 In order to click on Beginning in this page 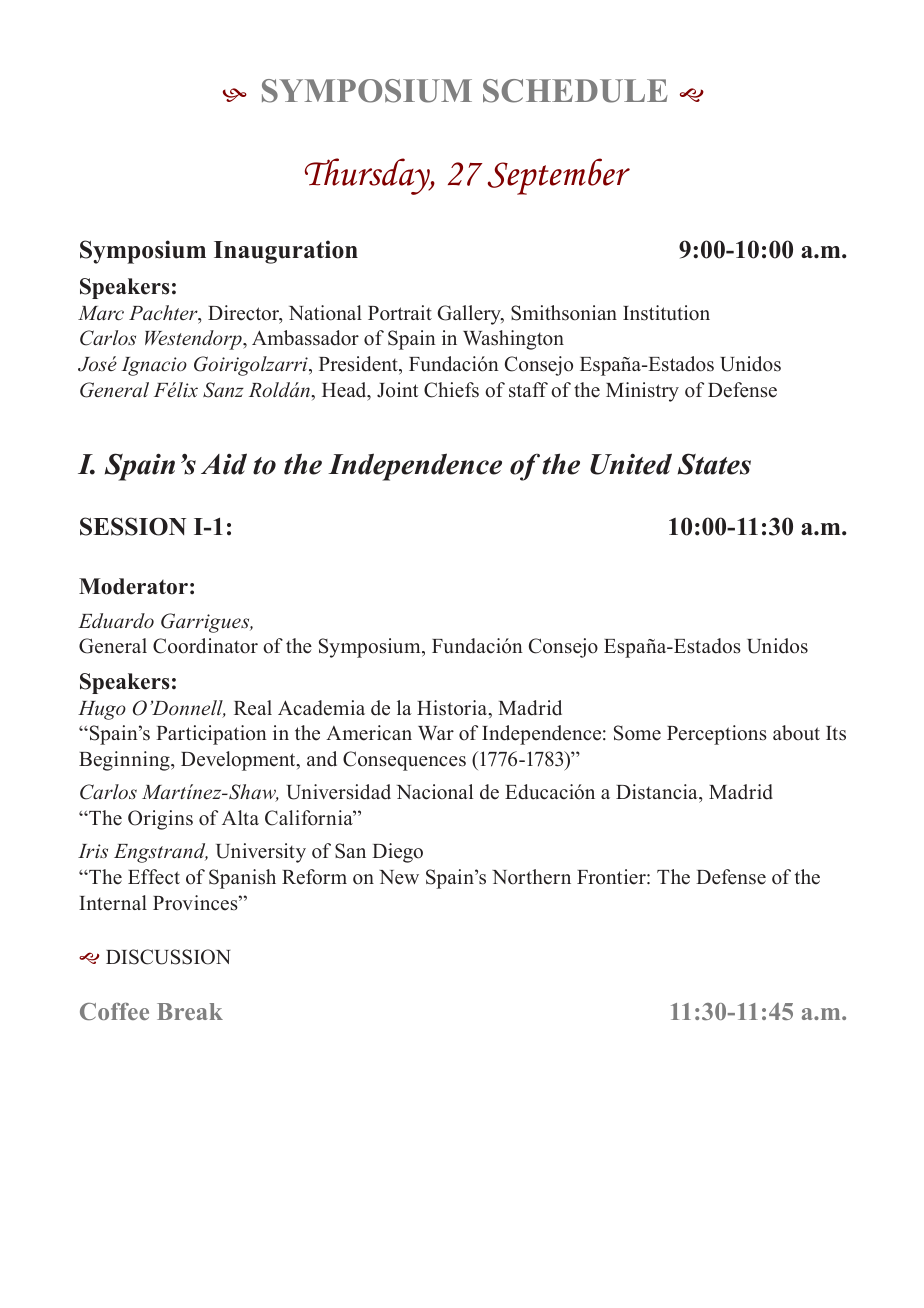, I will do `click(125, 761)`.
